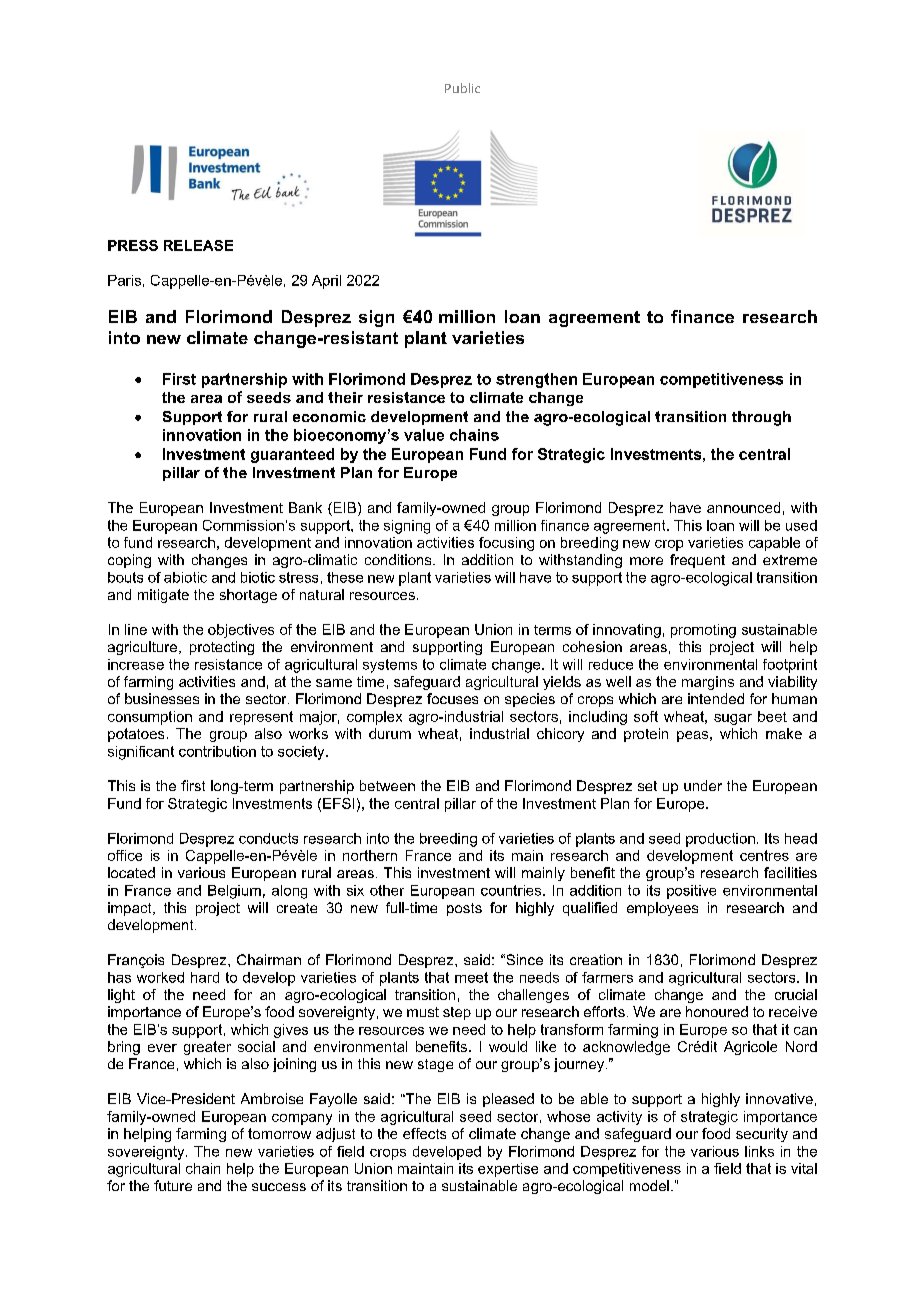  What do you see at coordinates (462, 88) in the page?
I see `Public` at bounding box center [462, 88].
